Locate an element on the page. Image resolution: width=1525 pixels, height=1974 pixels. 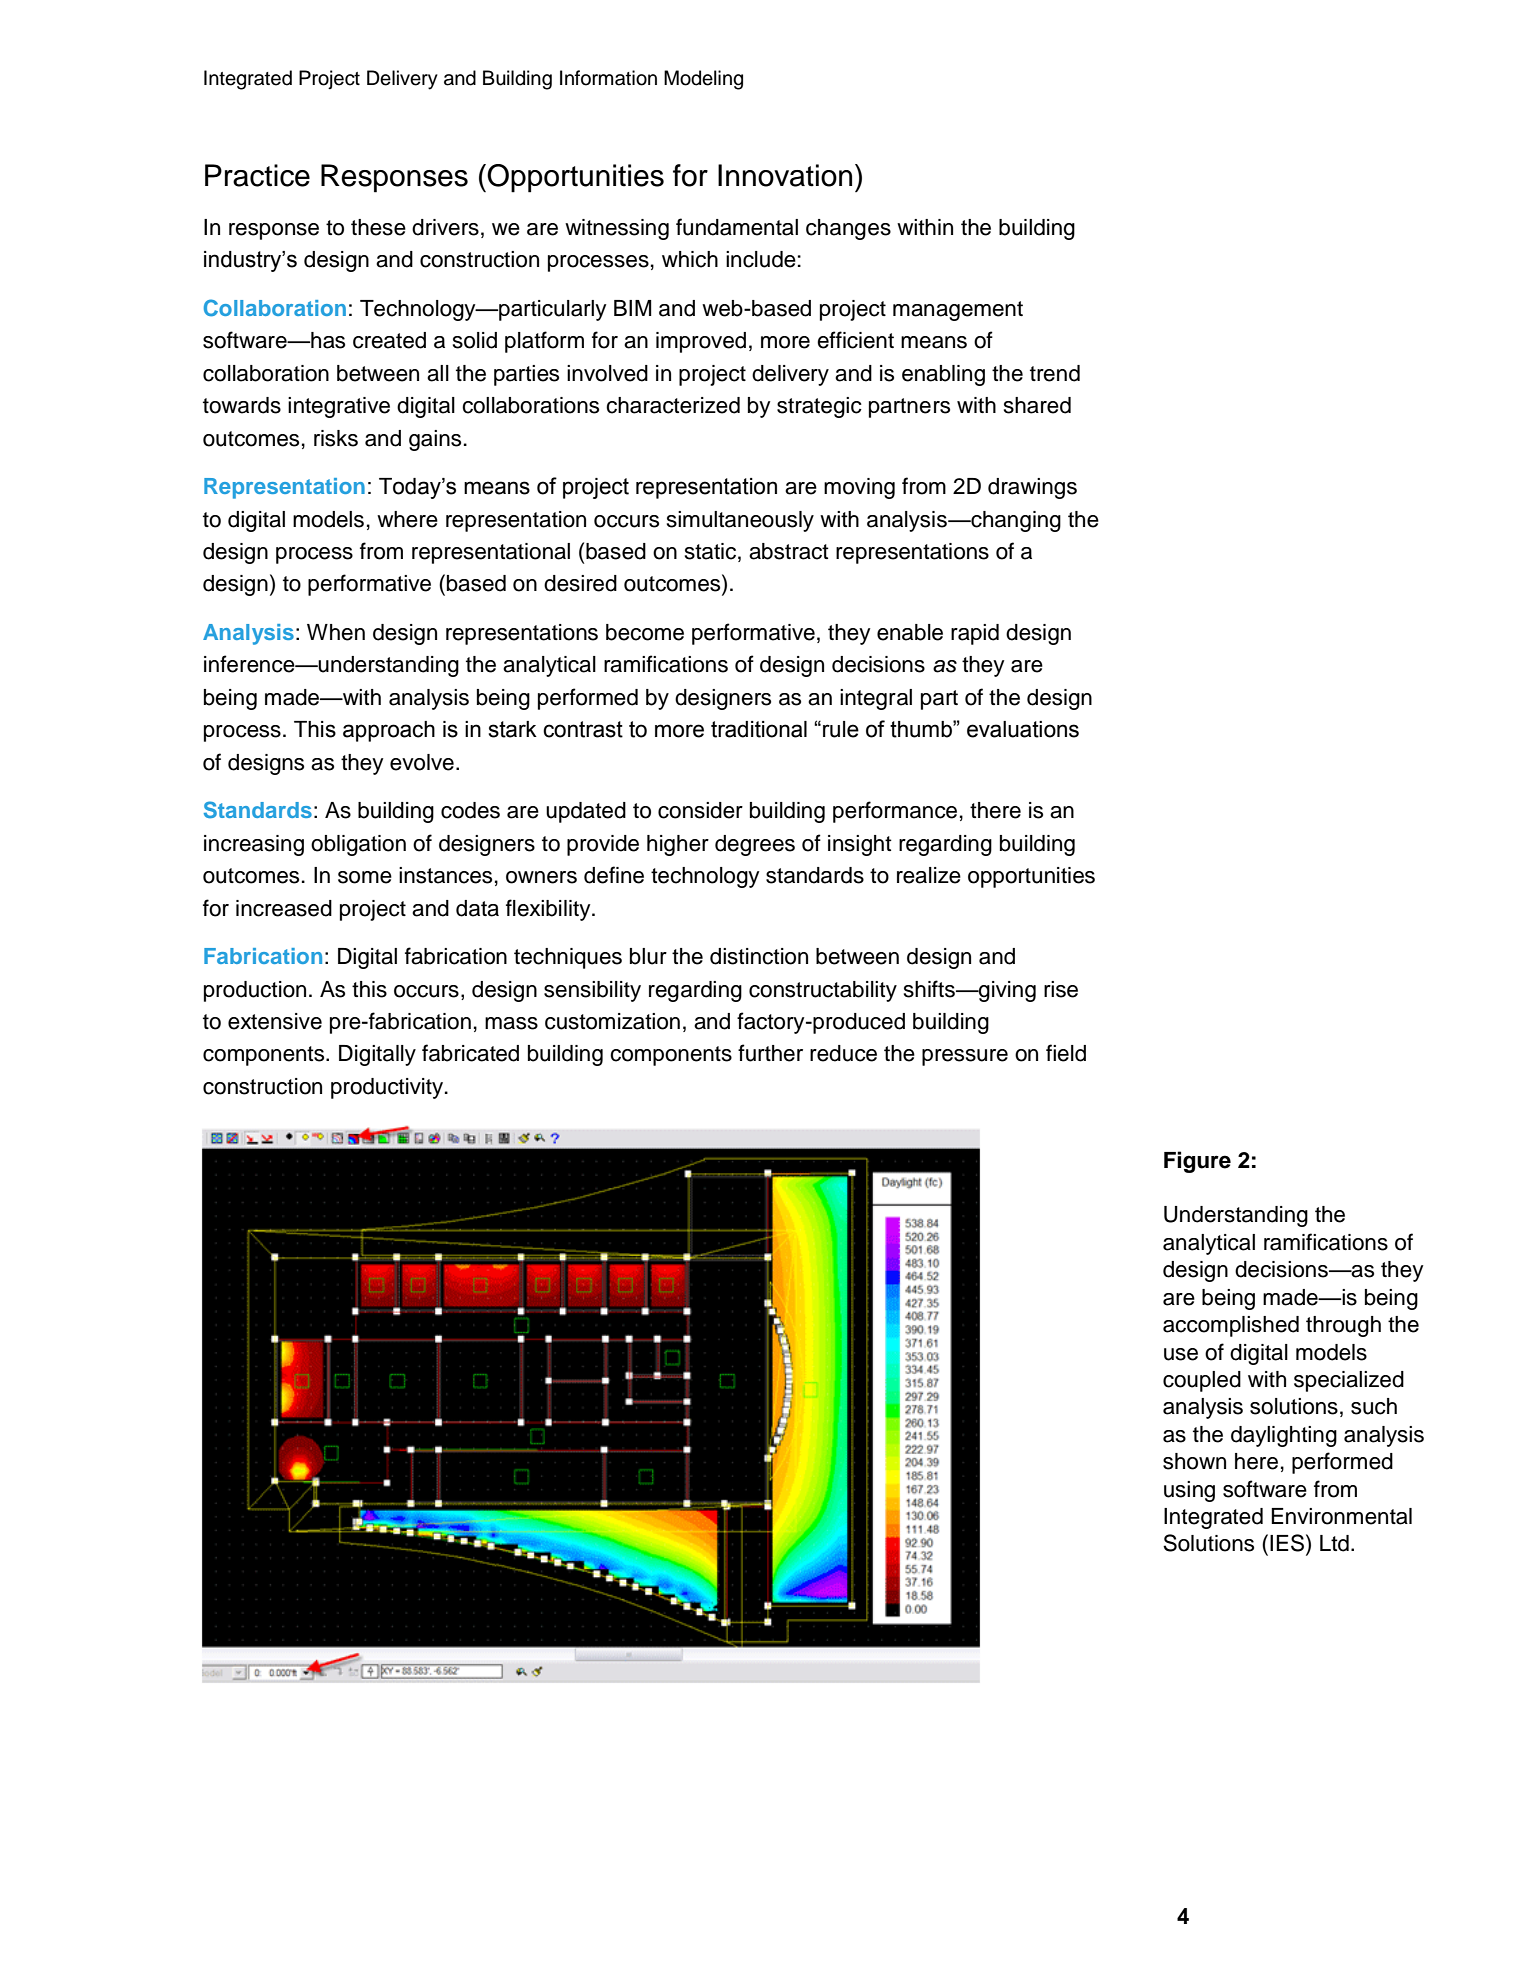
obligation is located at coordinates (358, 845).
